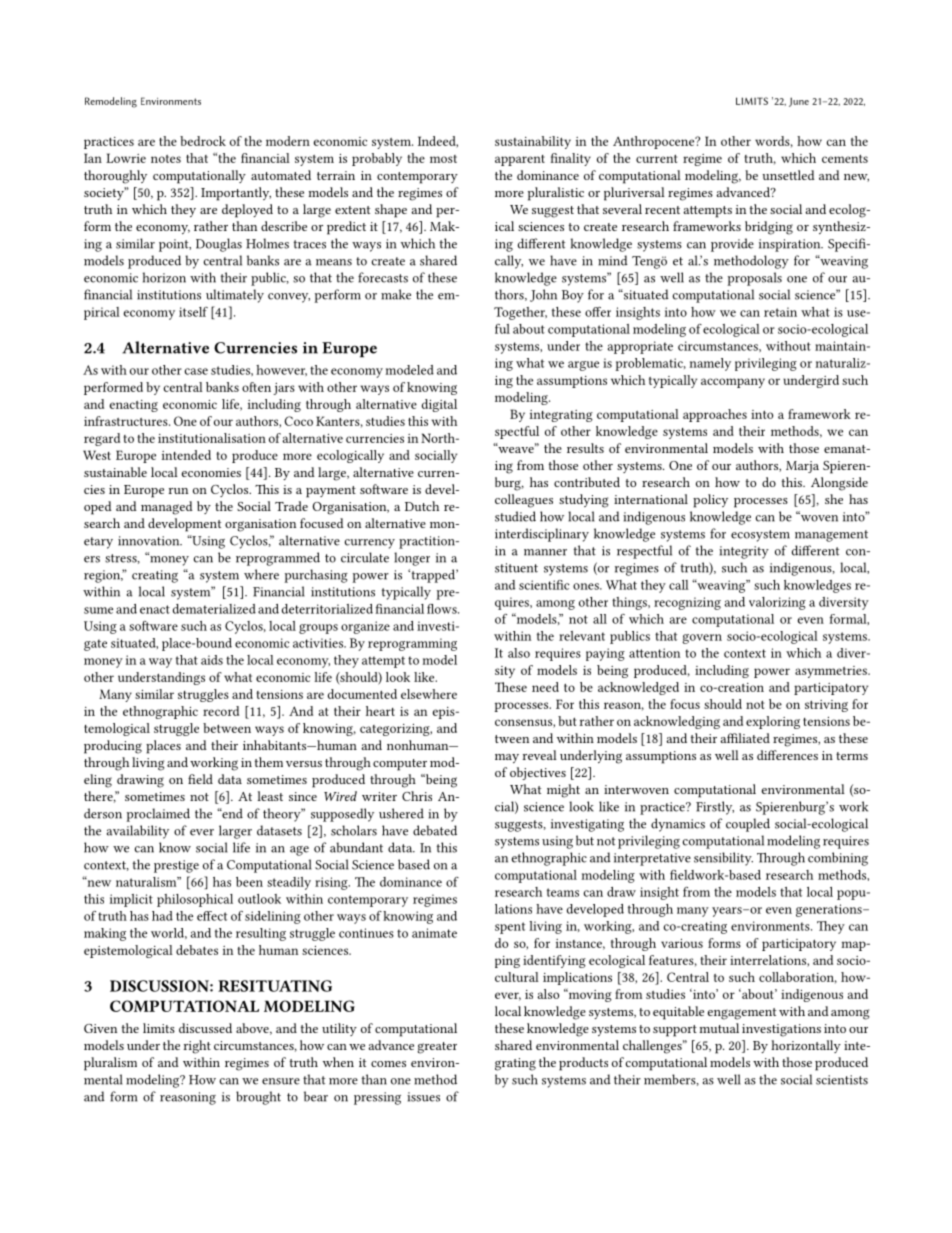  What do you see at coordinates (435, 830) in the screenshot?
I see `debated` at bounding box center [435, 830].
